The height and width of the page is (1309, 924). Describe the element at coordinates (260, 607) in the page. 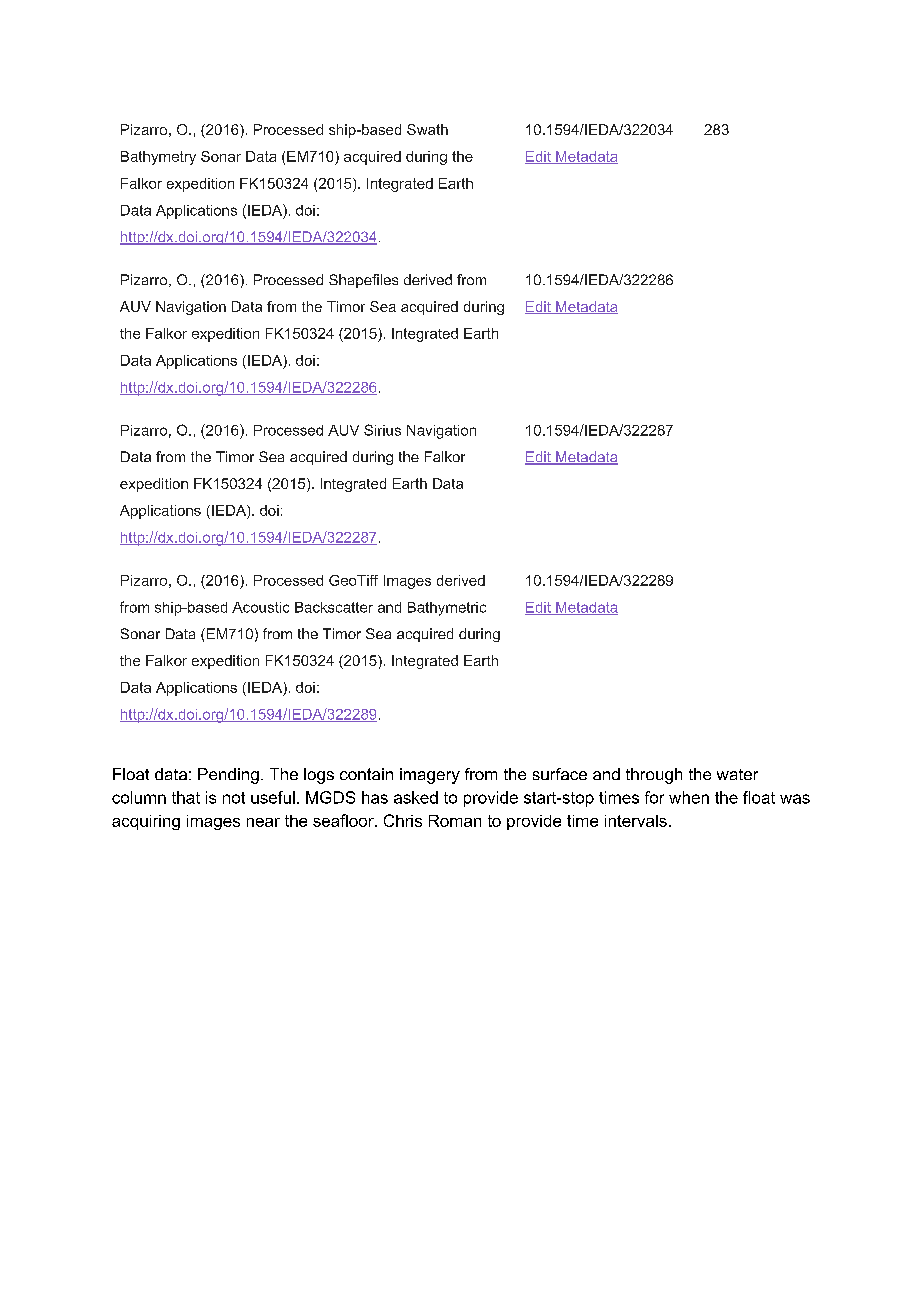

I see `Acoustic` at that location.
